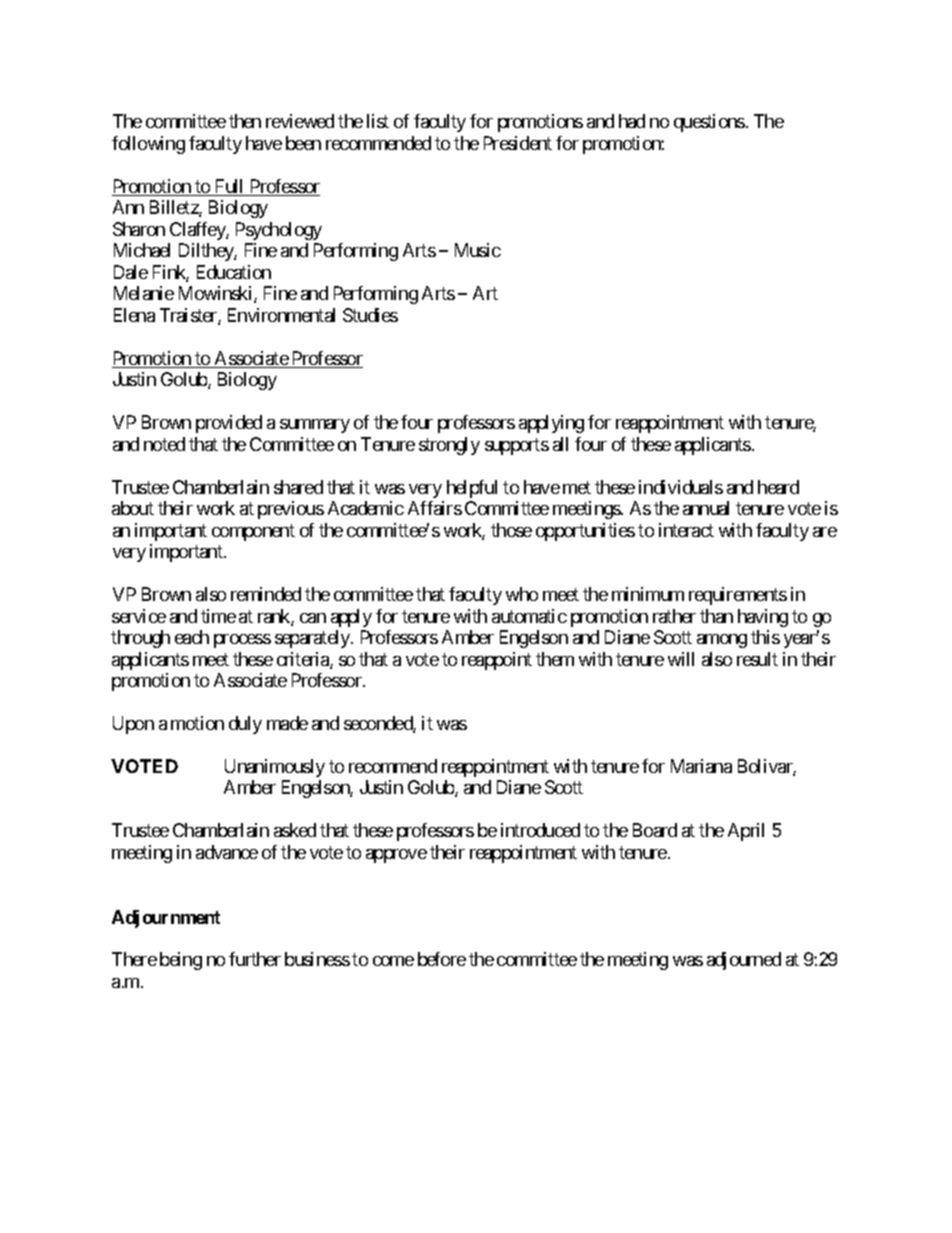 Image resolution: width=952 pixels, height=1233 pixels. What do you see at coordinates (686, 530) in the page?
I see `interact` at bounding box center [686, 530].
